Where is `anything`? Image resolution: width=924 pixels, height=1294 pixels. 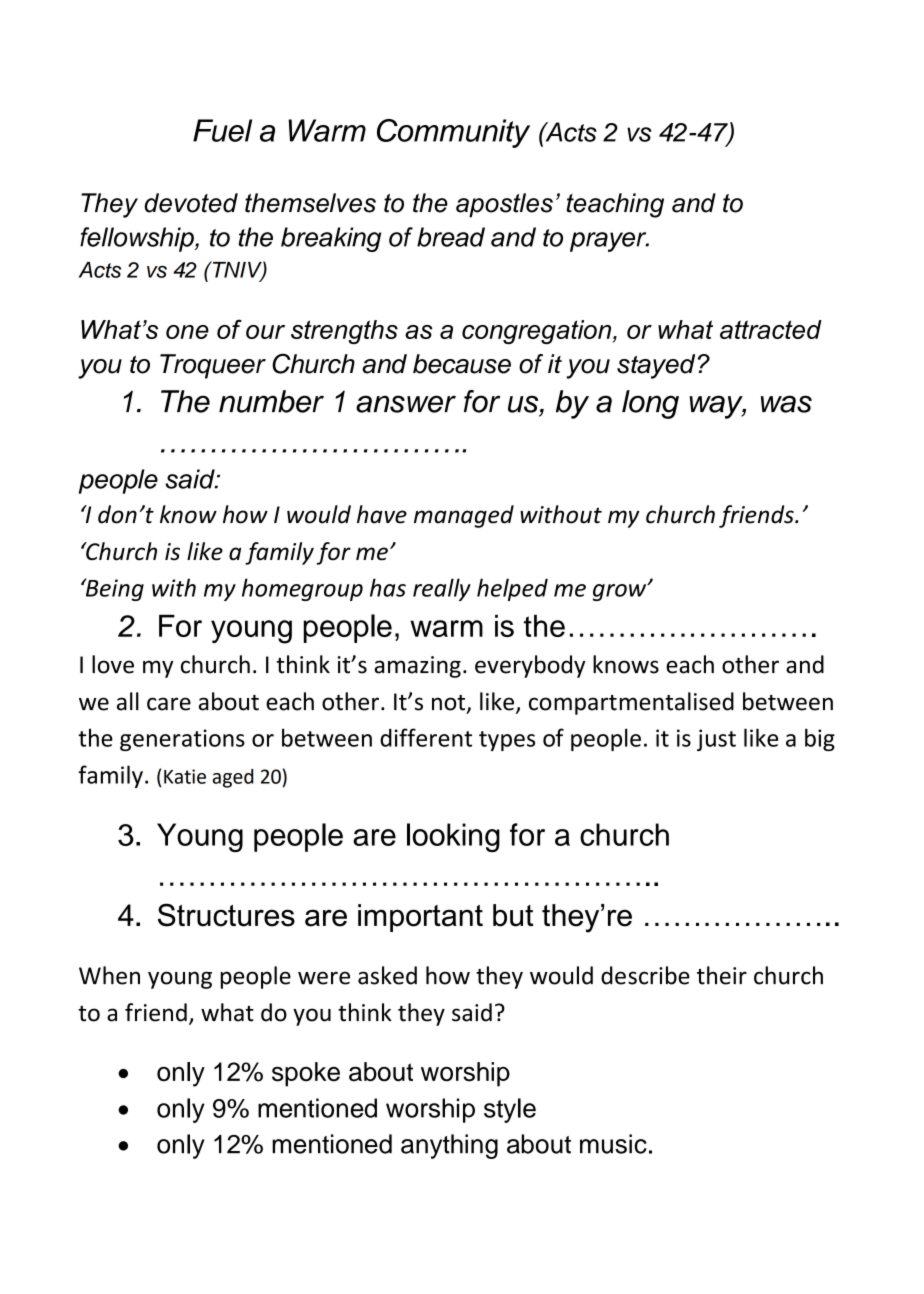 anything is located at coordinates (449, 1146).
